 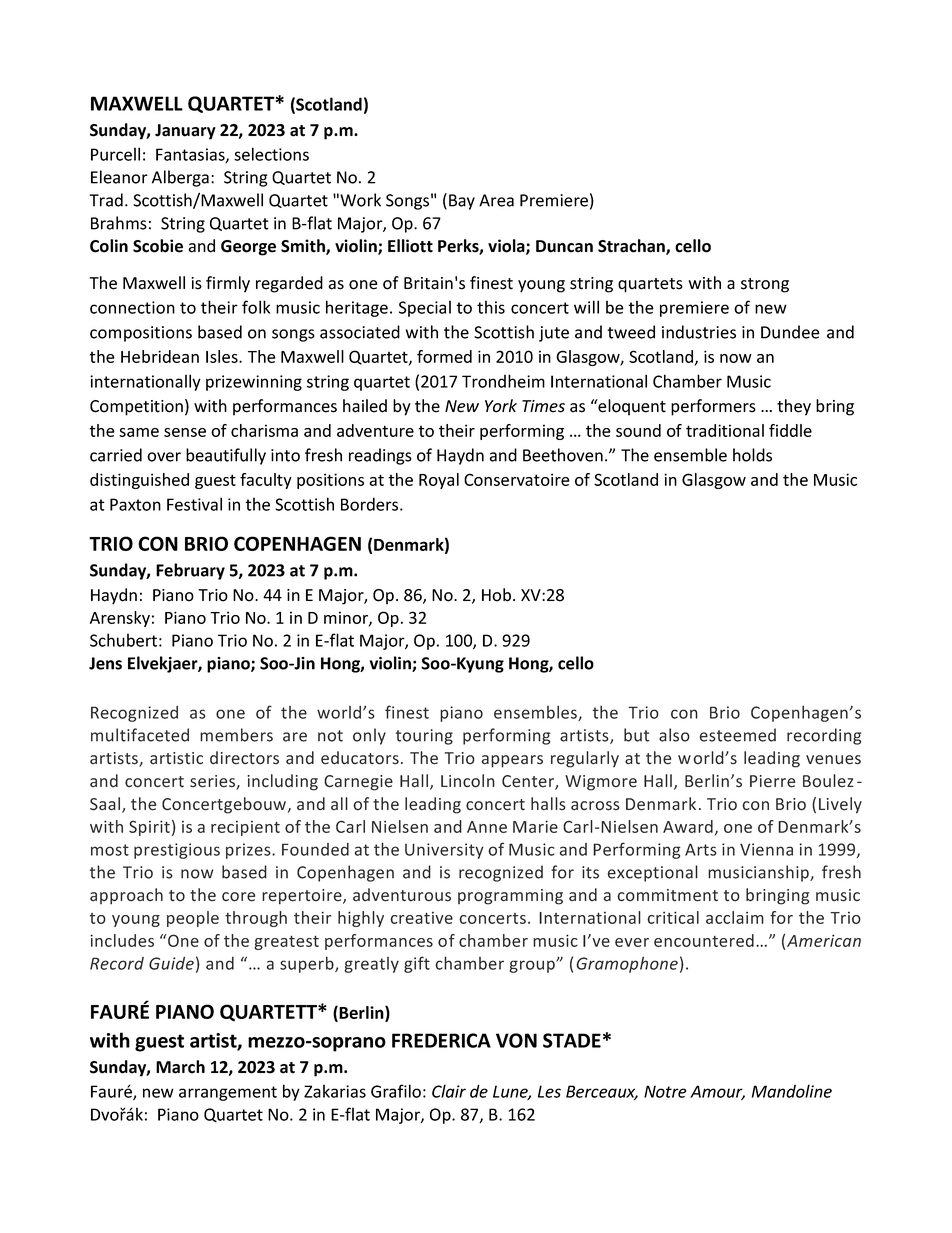 What do you see at coordinates (462, 202) in the screenshot?
I see `Bay` at bounding box center [462, 202].
